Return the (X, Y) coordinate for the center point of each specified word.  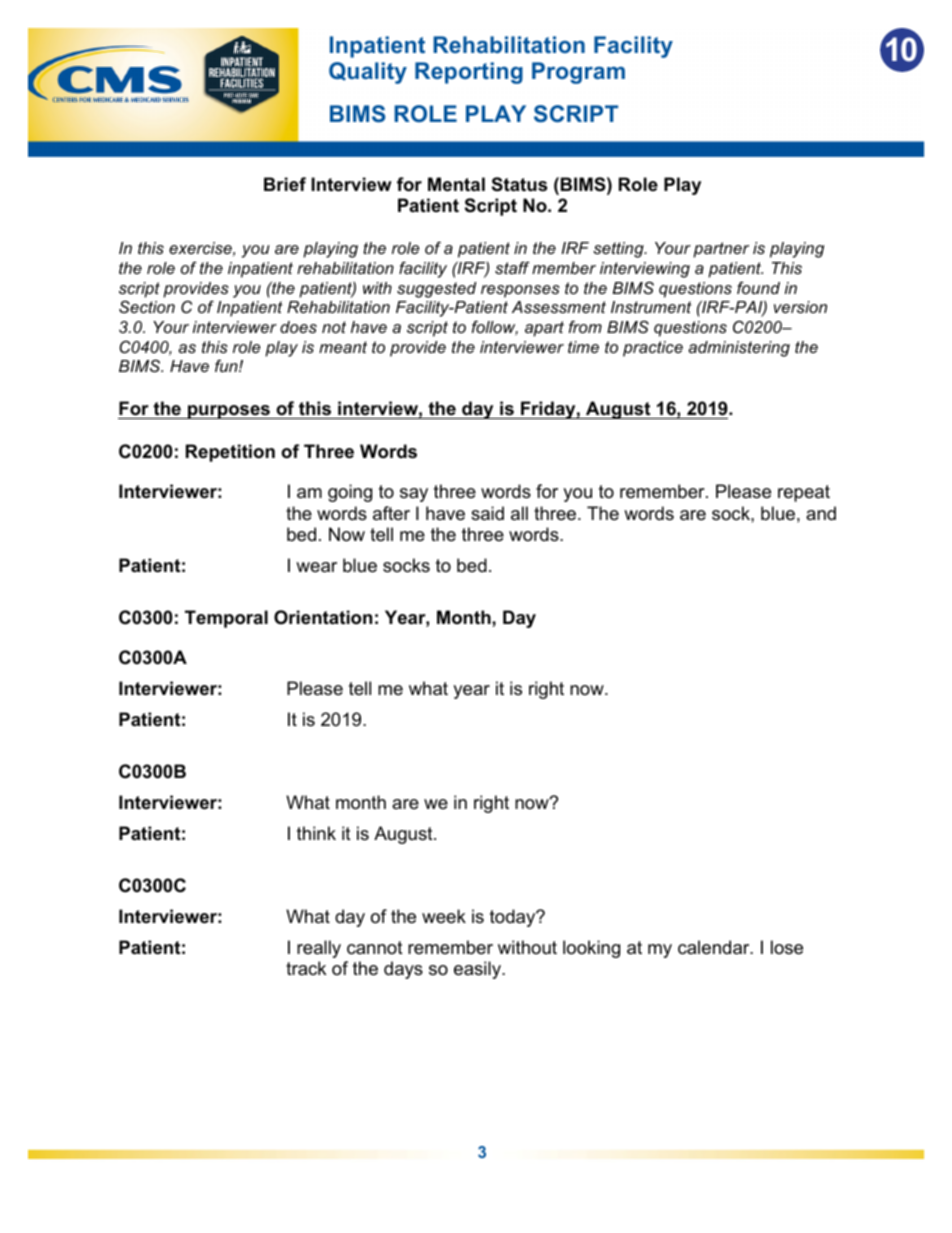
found (758, 287)
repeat (804, 493)
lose (787, 947)
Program (578, 73)
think (316, 833)
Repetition (230, 453)
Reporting (469, 73)
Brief (285, 184)
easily (478, 970)
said (487, 513)
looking (591, 949)
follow (495, 328)
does (298, 327)
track (306, 968)
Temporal (226, 619)
